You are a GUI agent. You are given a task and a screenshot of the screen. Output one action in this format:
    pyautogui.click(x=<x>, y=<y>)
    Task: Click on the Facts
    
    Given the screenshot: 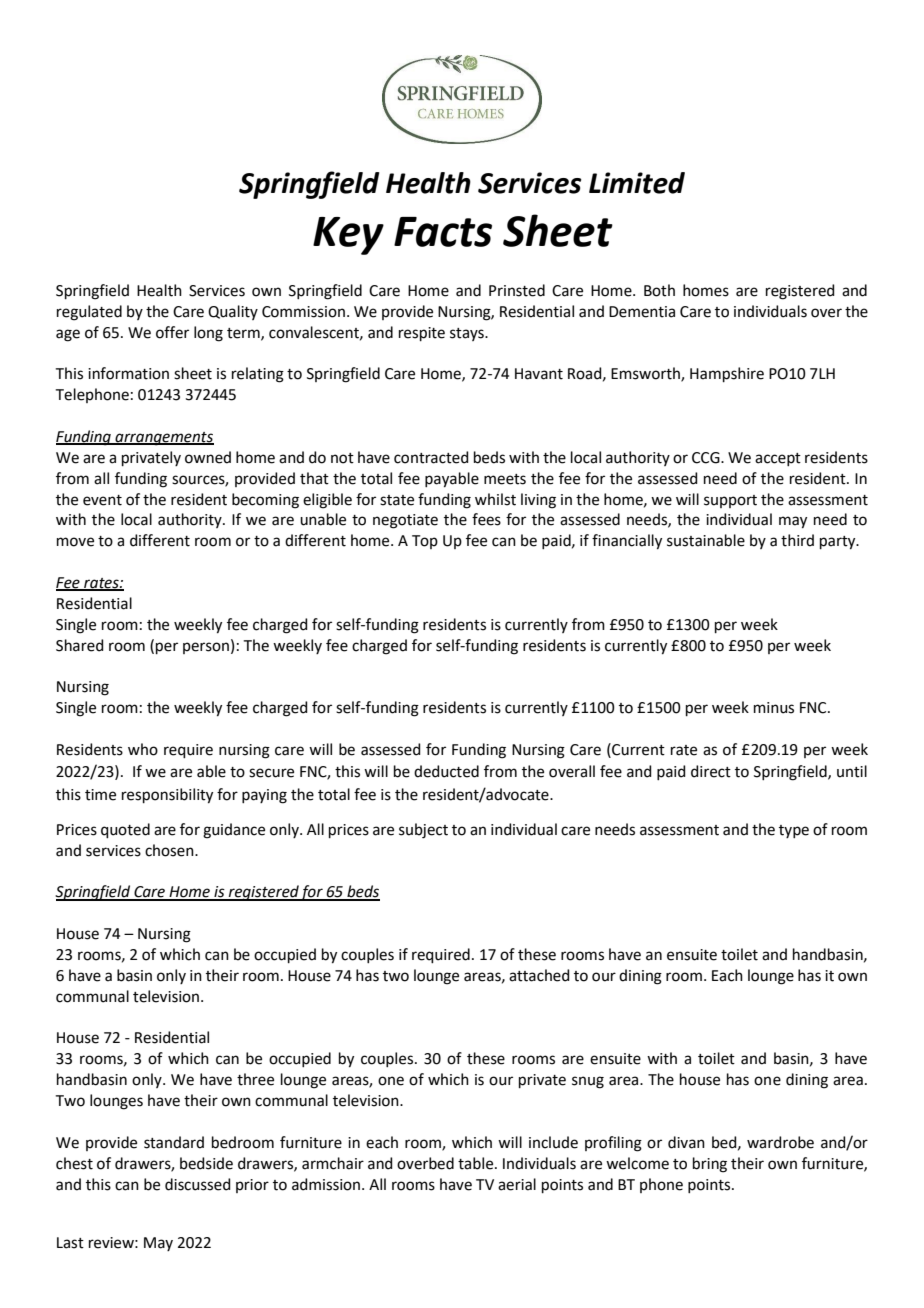 What is the action you would take?
    pyautogui.click(x=443, y=232)
